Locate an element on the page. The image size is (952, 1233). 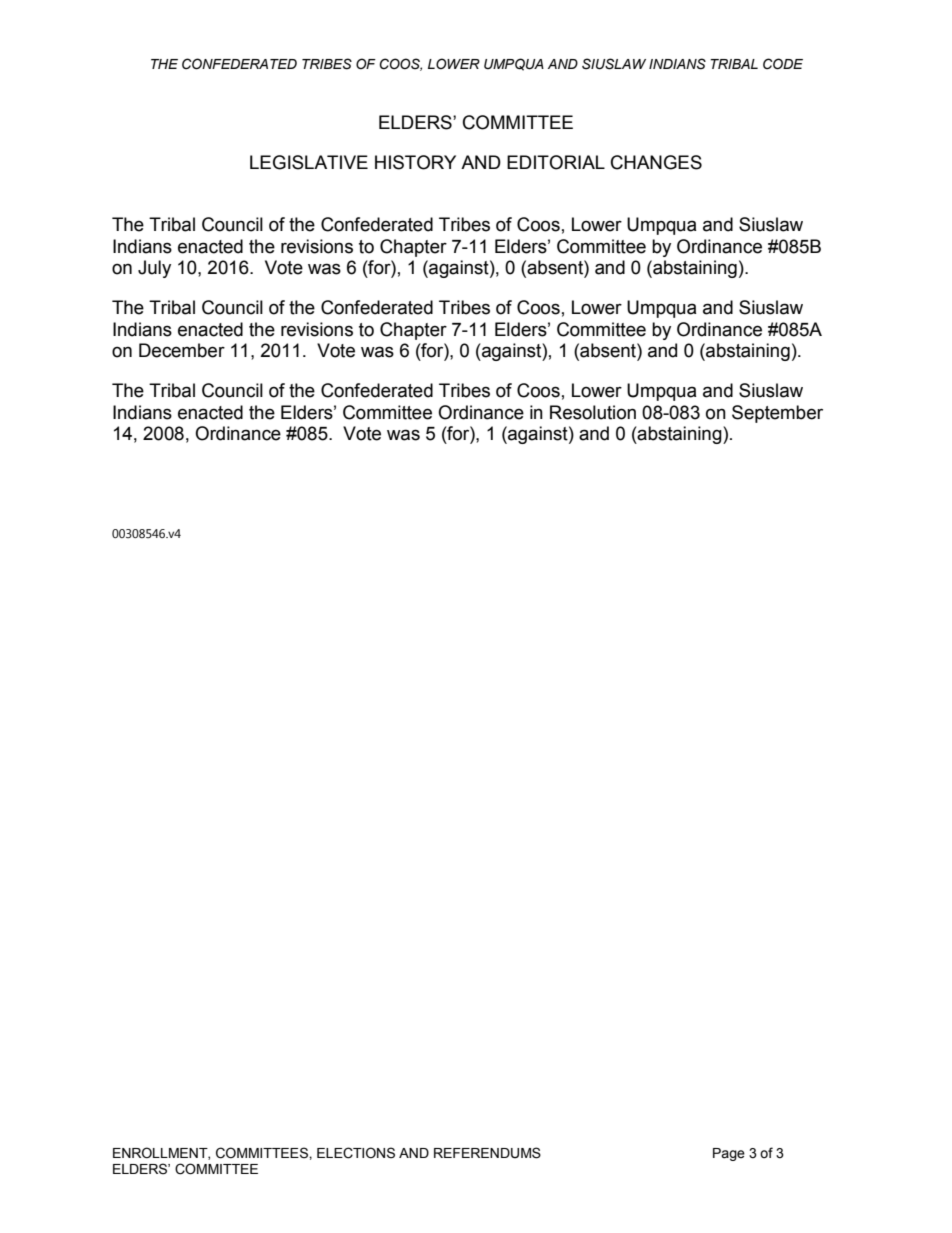
HISTORY is located at coordinates (415, 162).
